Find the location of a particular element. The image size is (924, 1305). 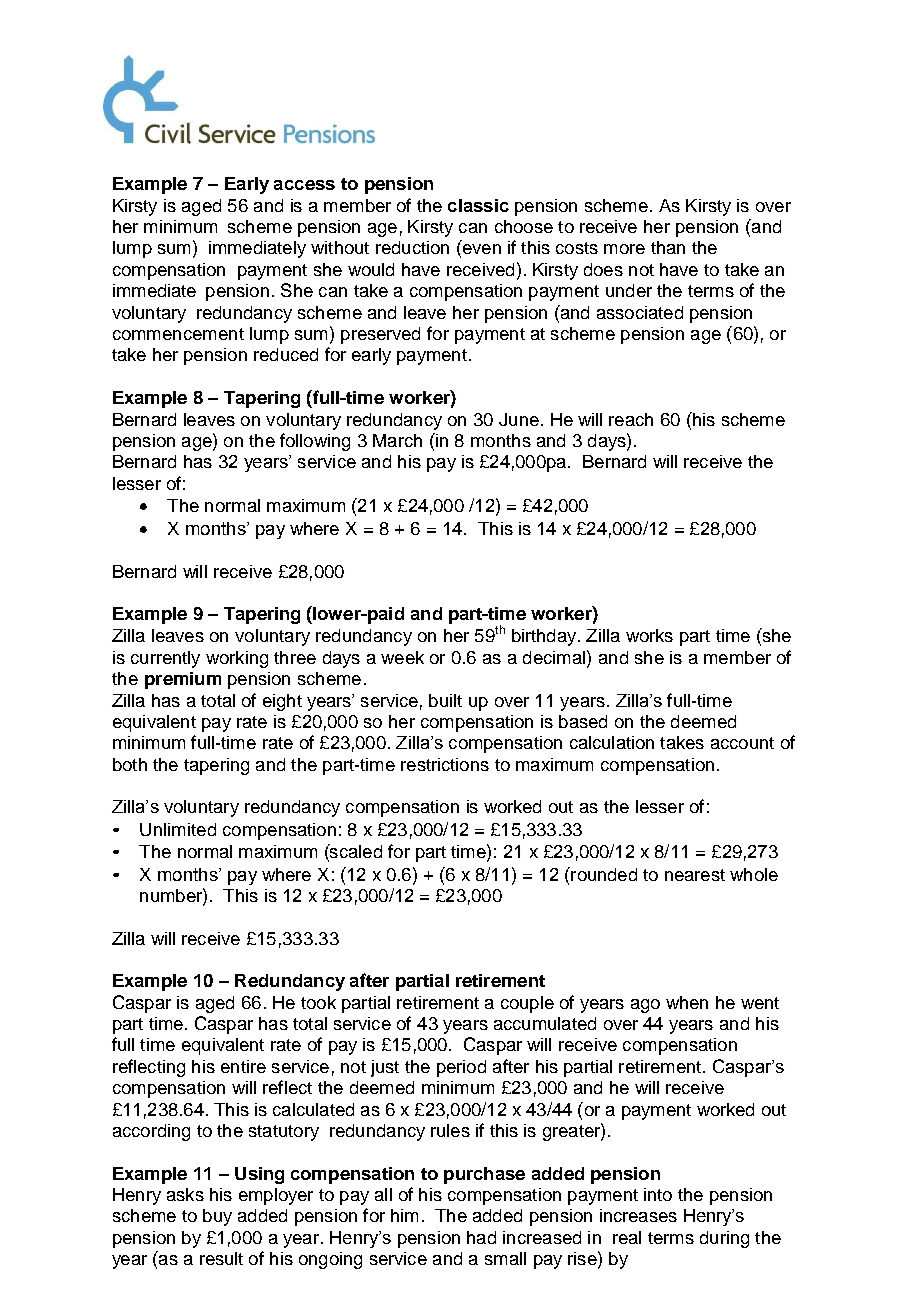

than is located at coordinates (668, 247).
